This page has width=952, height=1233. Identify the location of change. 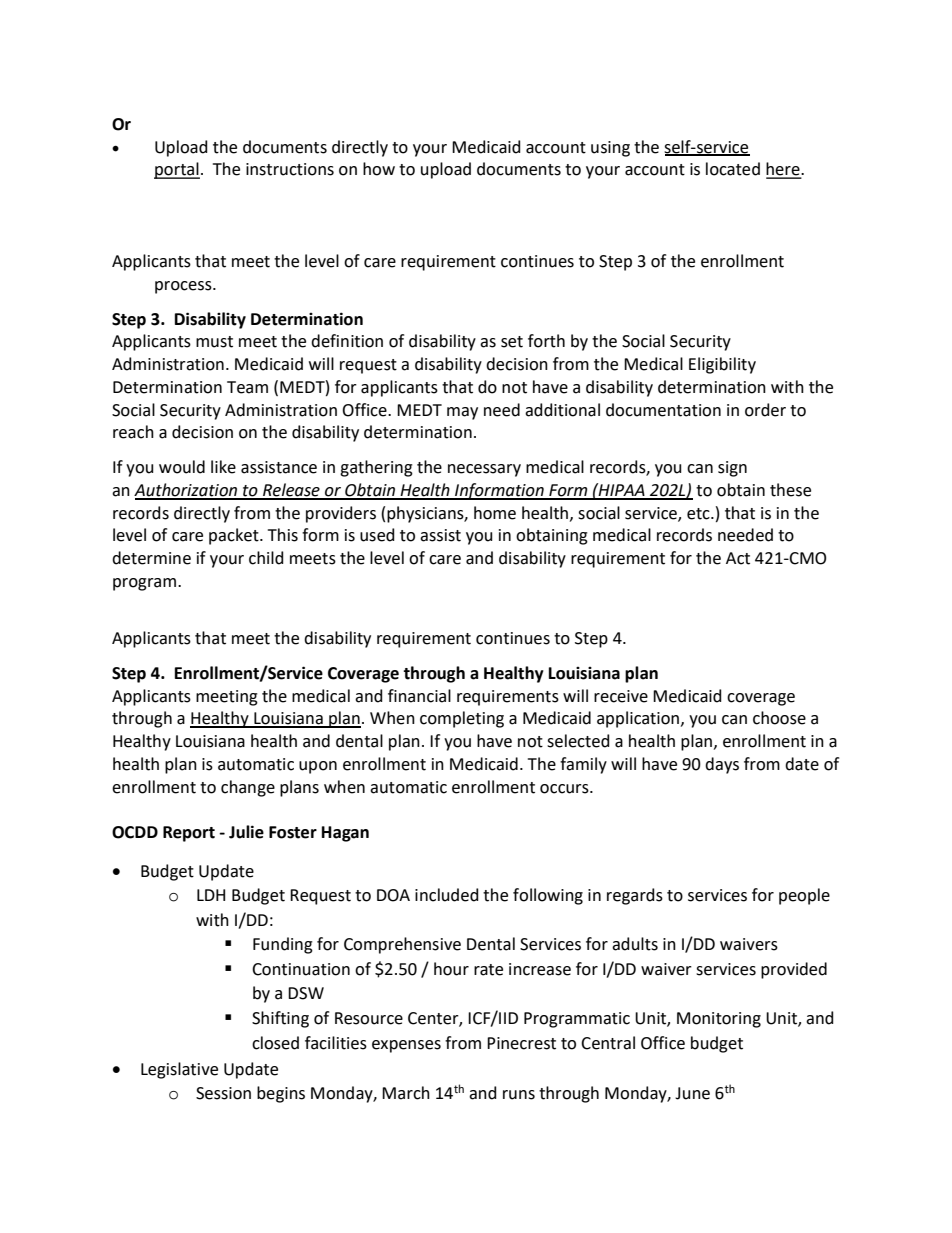
(248, 788).
